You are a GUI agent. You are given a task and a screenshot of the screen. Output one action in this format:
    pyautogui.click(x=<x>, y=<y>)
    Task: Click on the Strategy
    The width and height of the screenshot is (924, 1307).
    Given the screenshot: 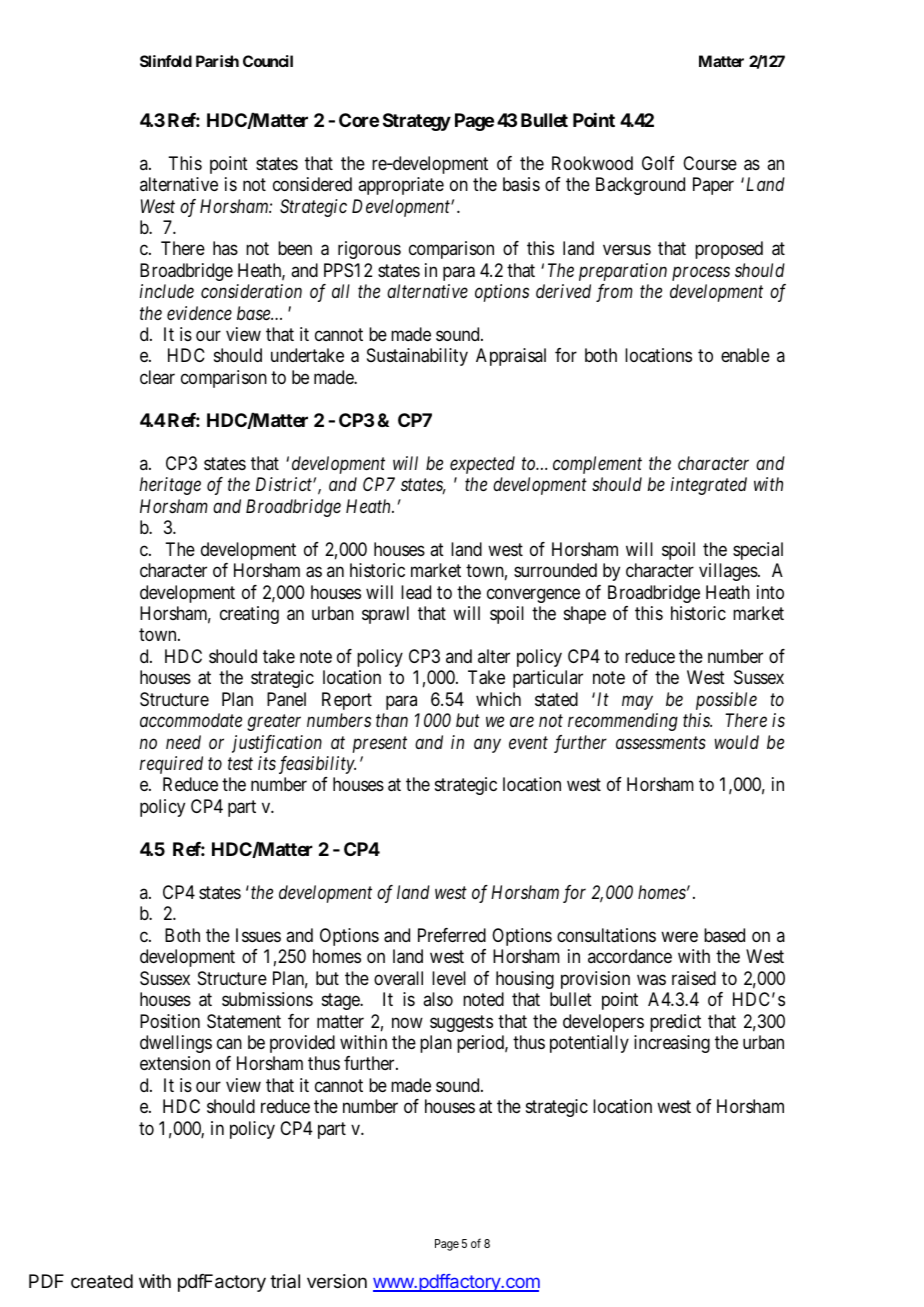 What is the action you would take?
    pyautogui.click(x=417, y=122)
